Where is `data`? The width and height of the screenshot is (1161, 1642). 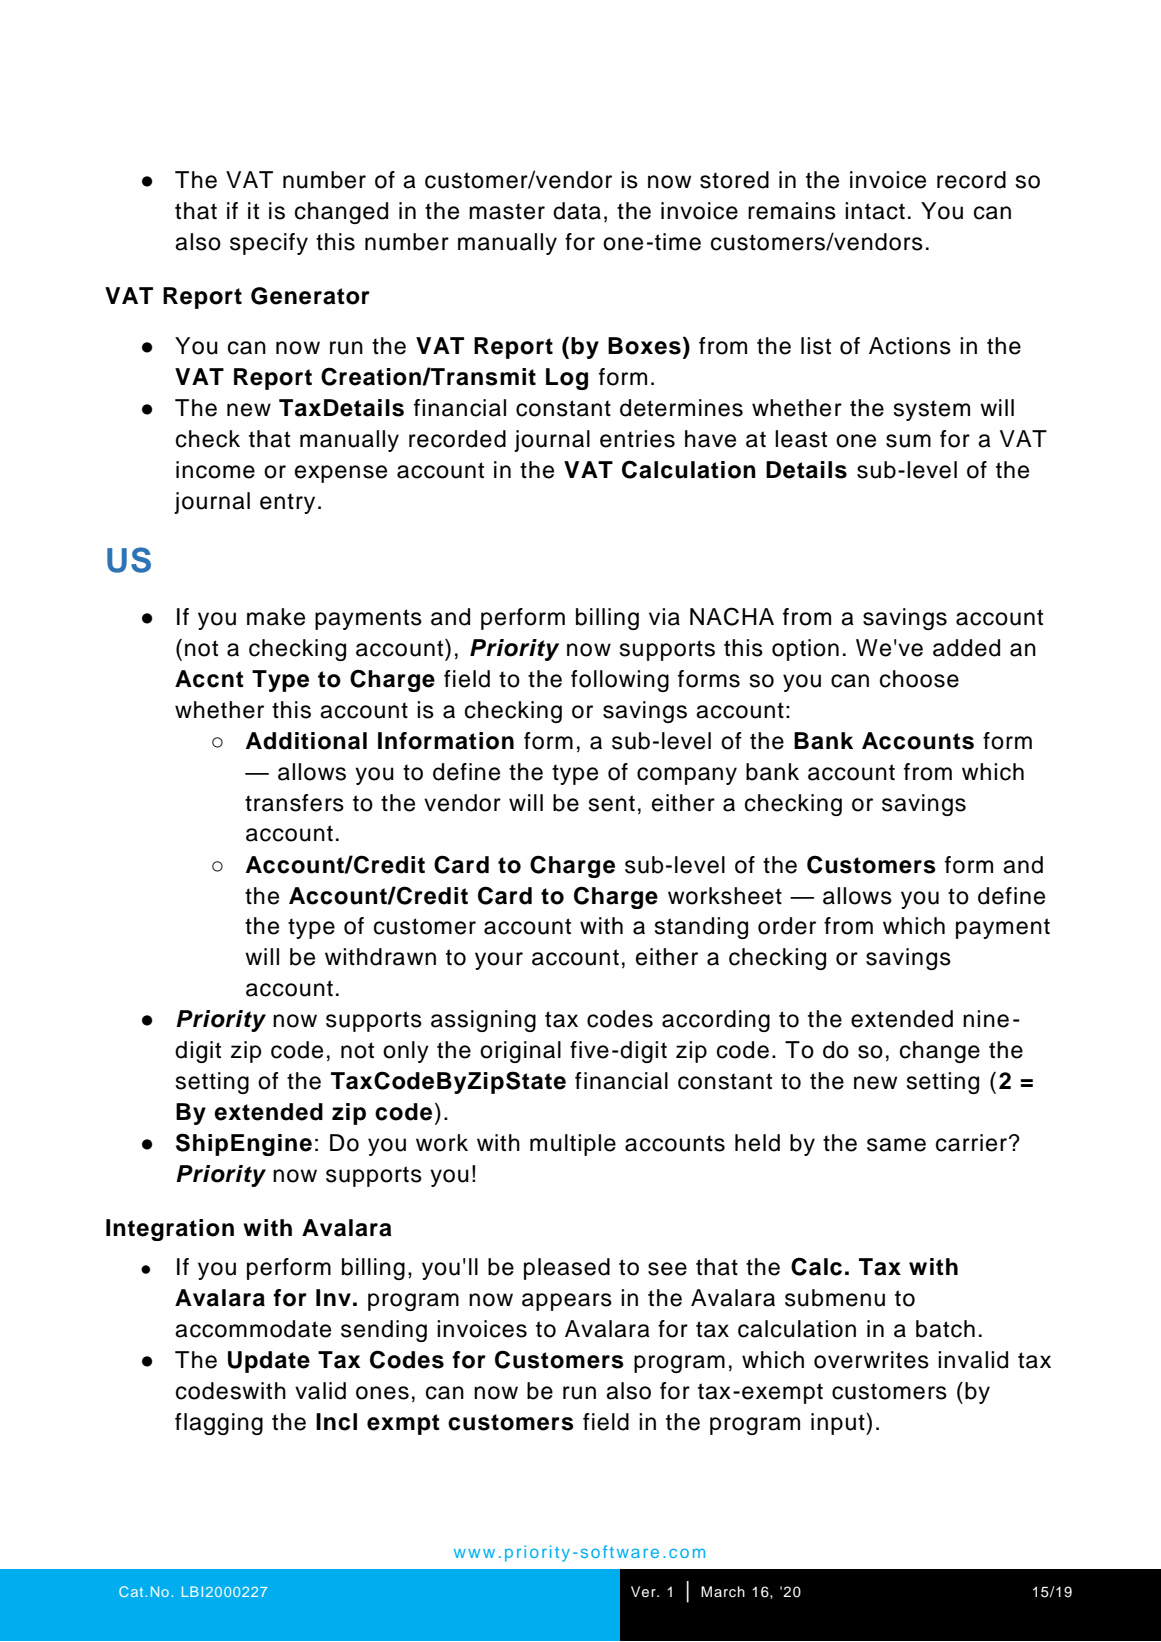
data is located at coordinates (577, 211).
